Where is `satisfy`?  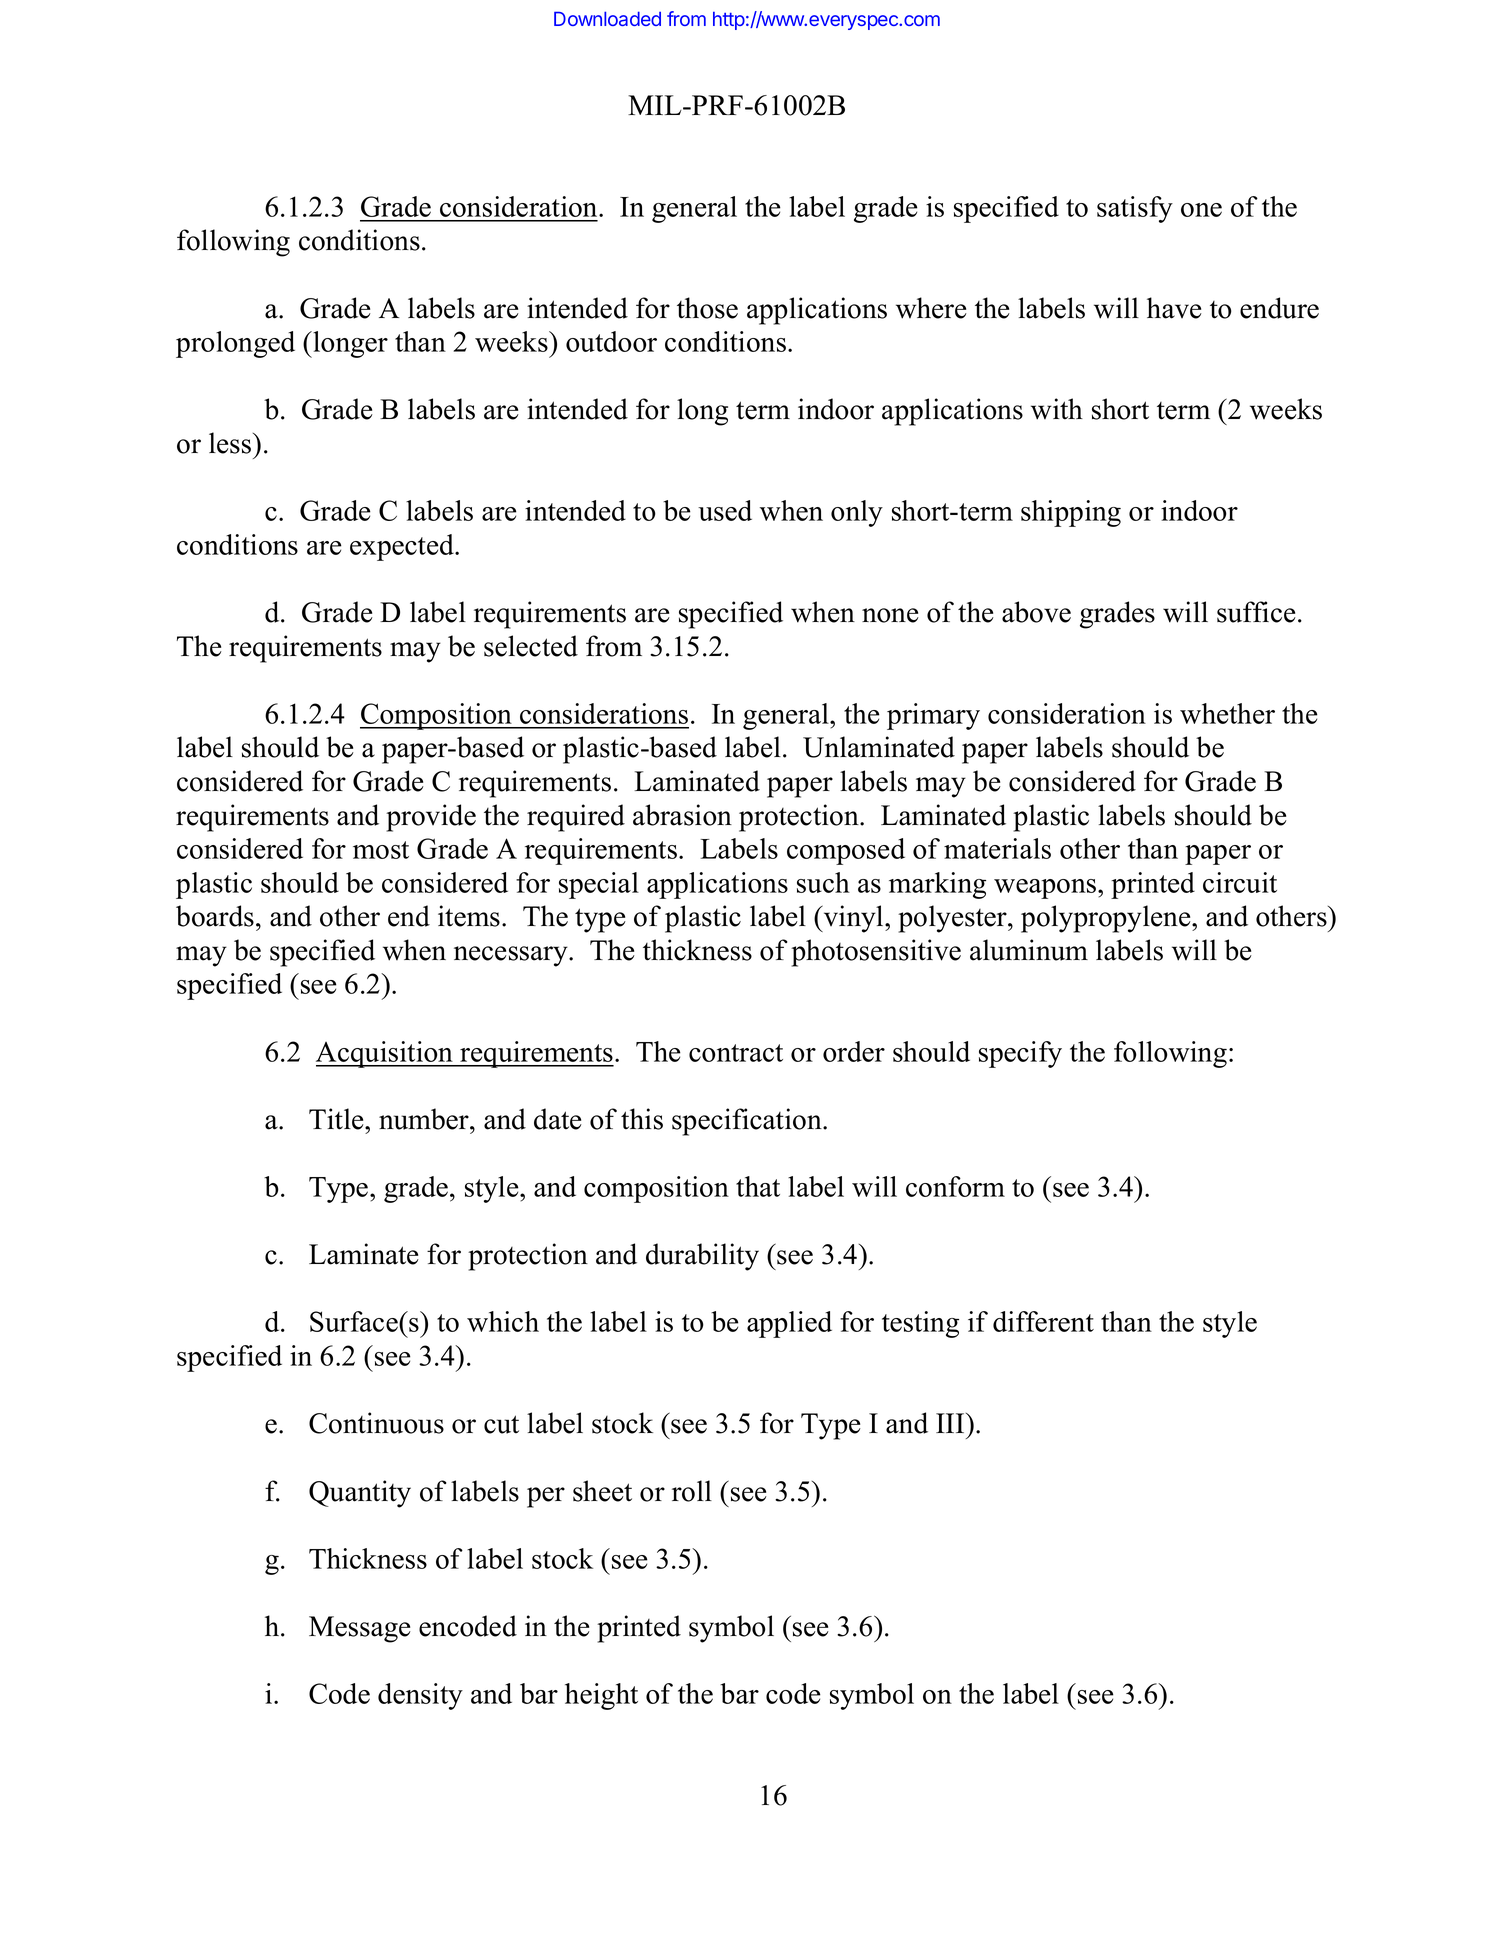
satisfy is located at coordinates (1135, 209).
